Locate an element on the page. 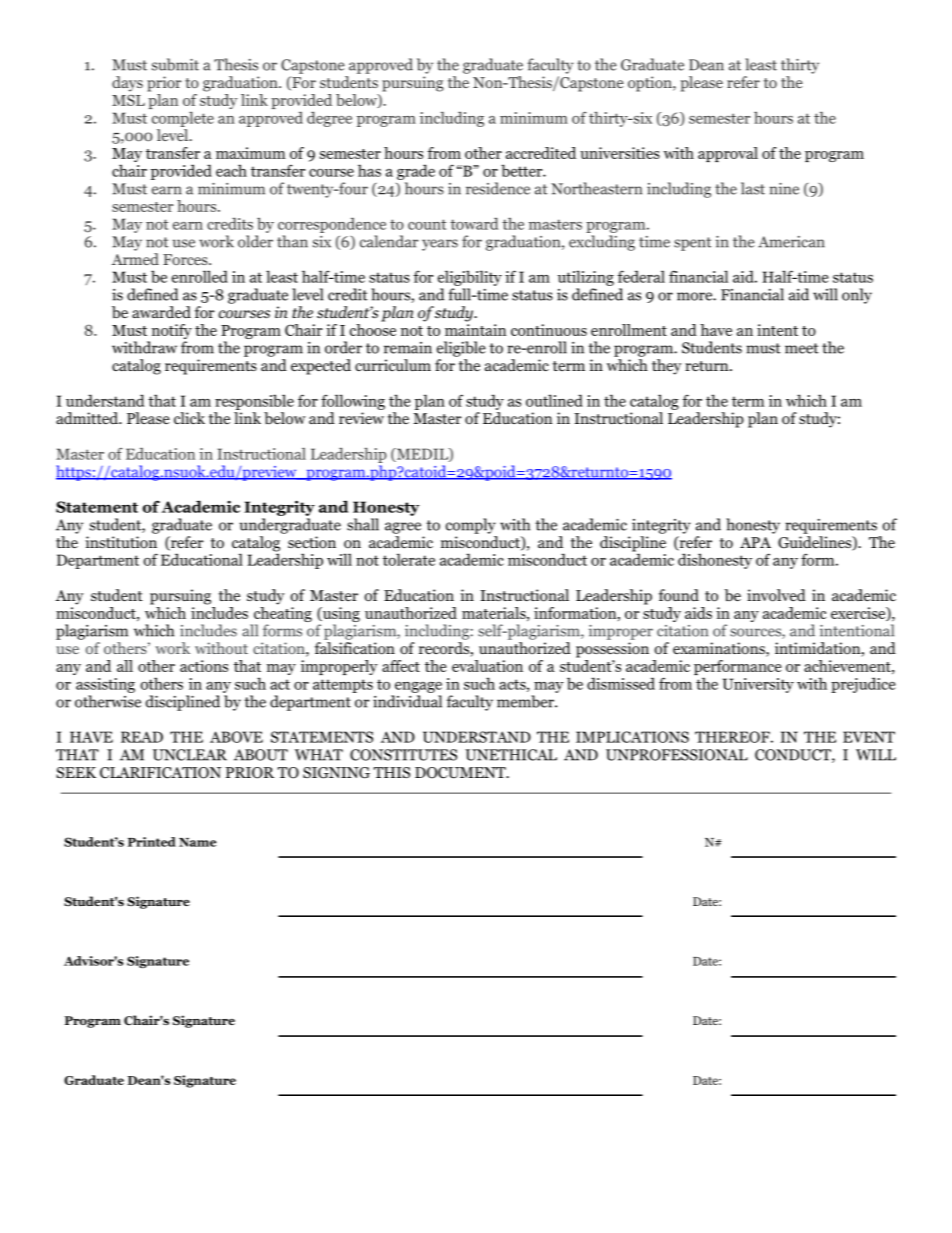 The width and height of the page is (952, 1233). involved is located at coordinates (776, 595).
